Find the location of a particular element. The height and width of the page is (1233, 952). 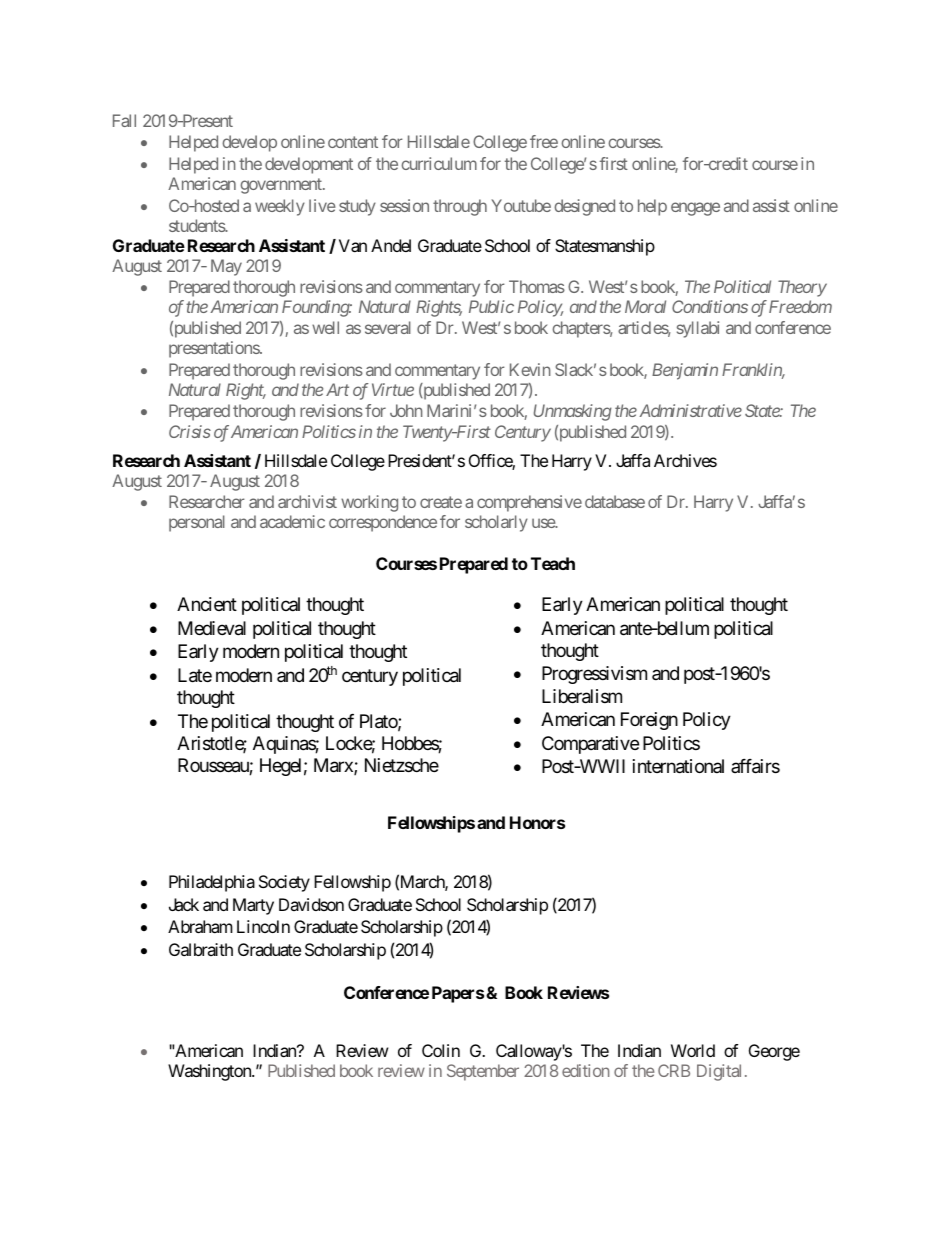

Washington is located at coordinates (210, 1072).
